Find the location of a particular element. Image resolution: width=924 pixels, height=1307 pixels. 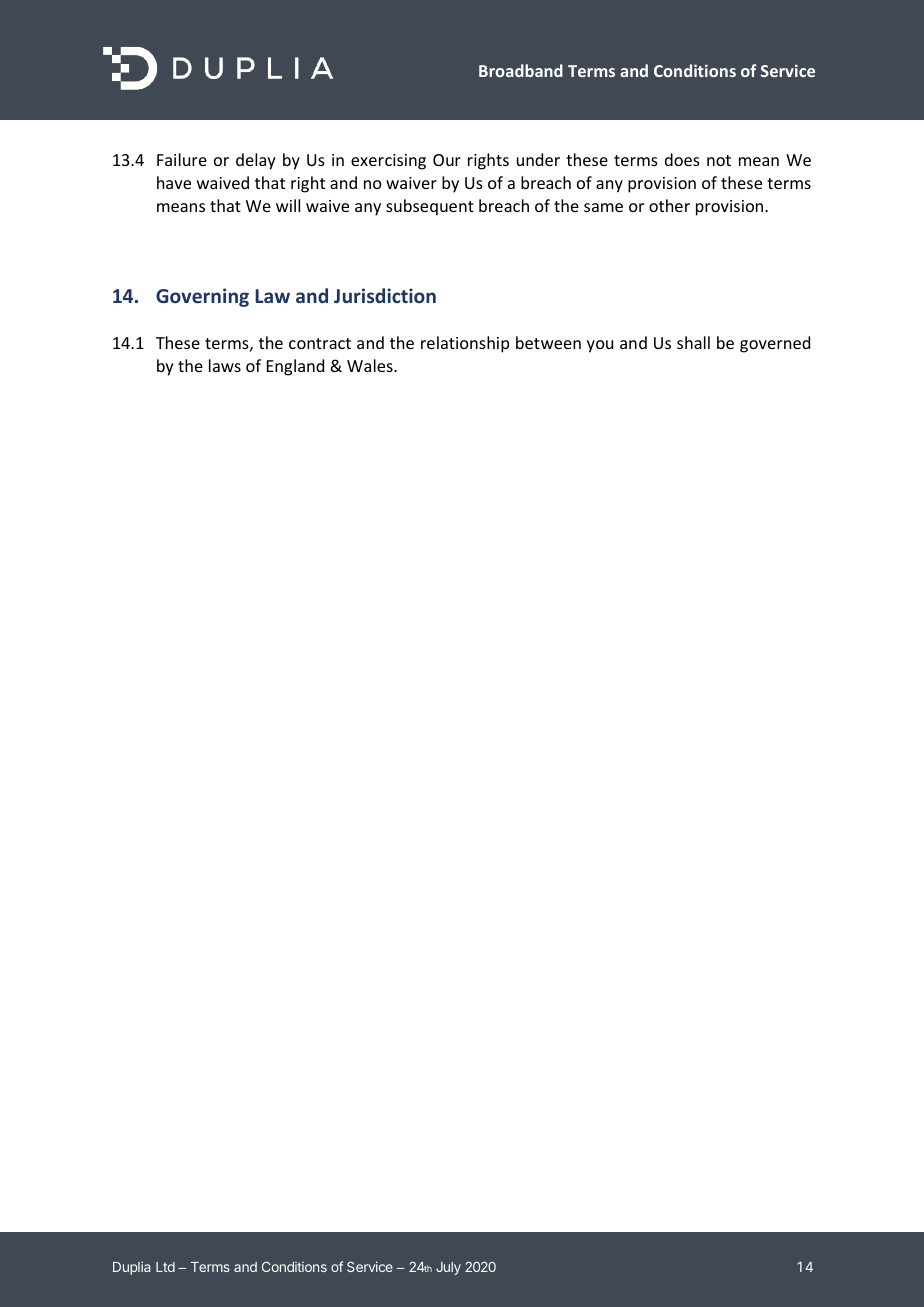

relationship is located at coordinates (465, 344).
